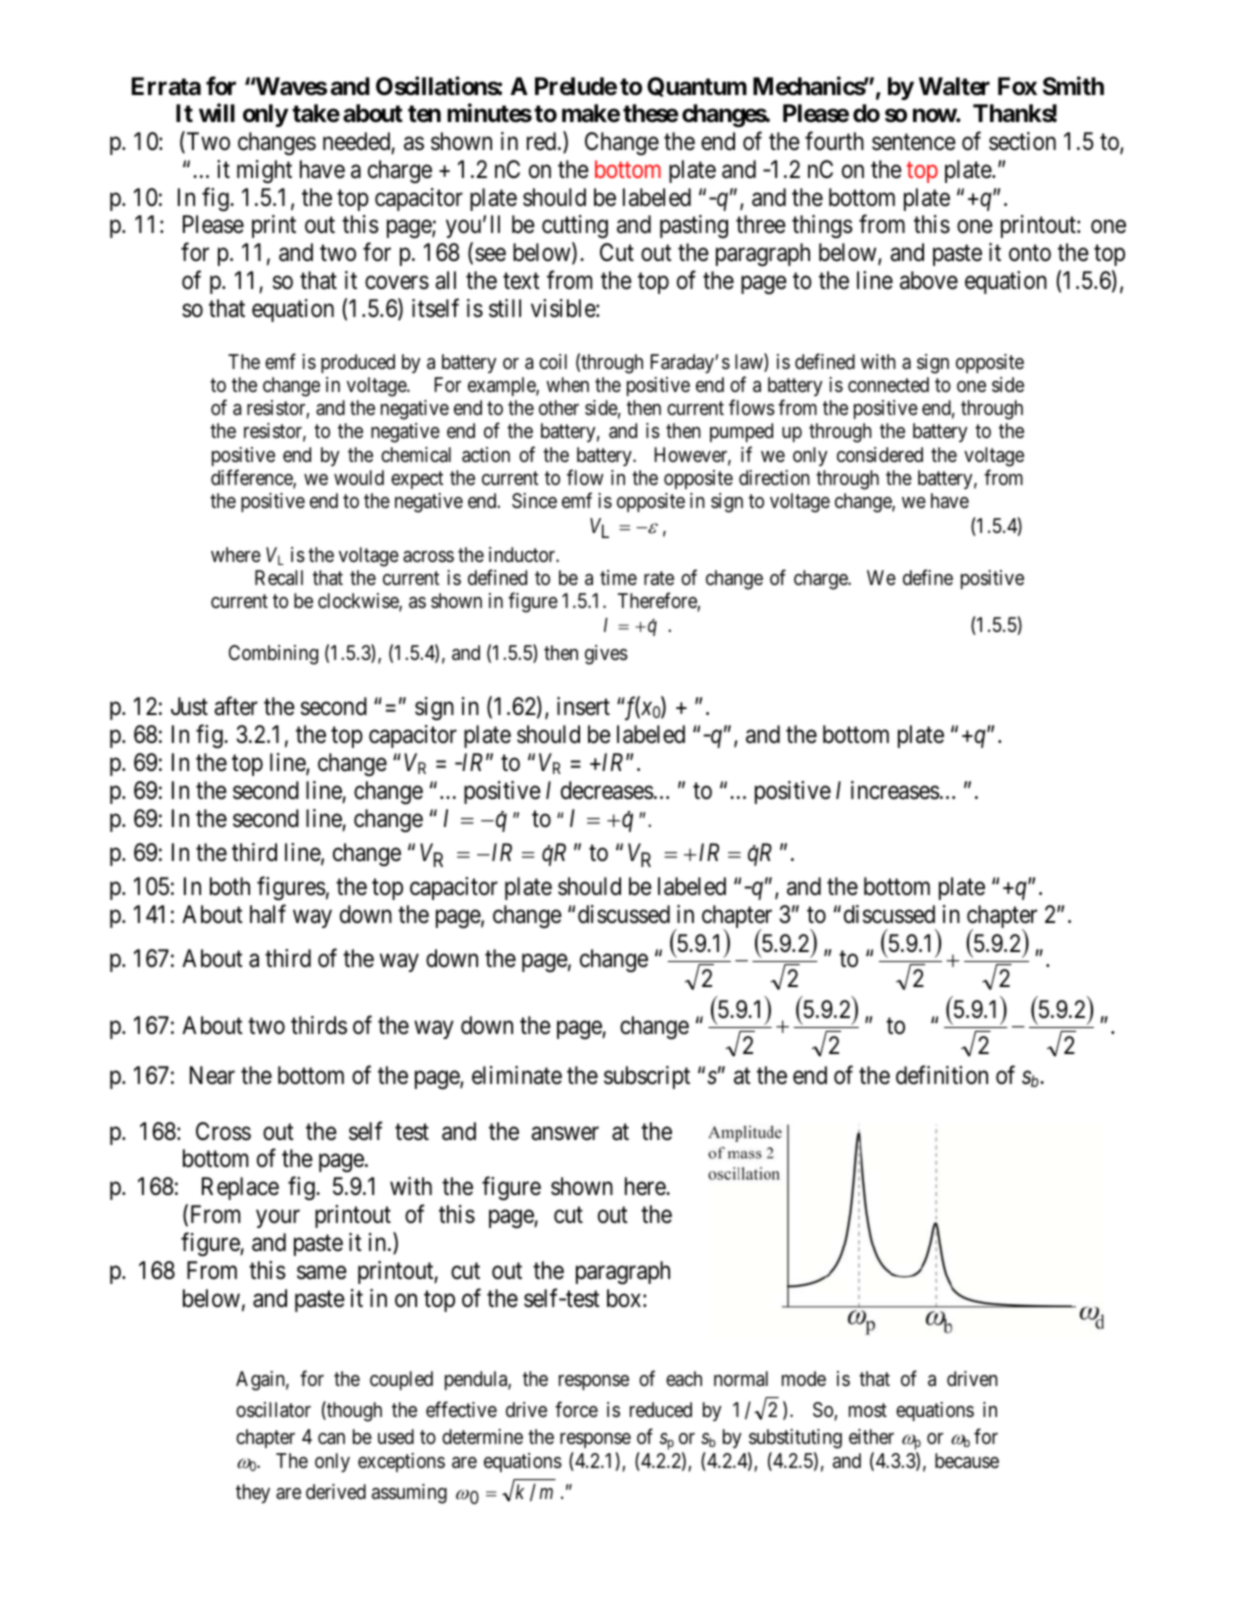  What do you see at coordinates (264, 172) in the page?
I see `might` at bounding box center [264, 172].
